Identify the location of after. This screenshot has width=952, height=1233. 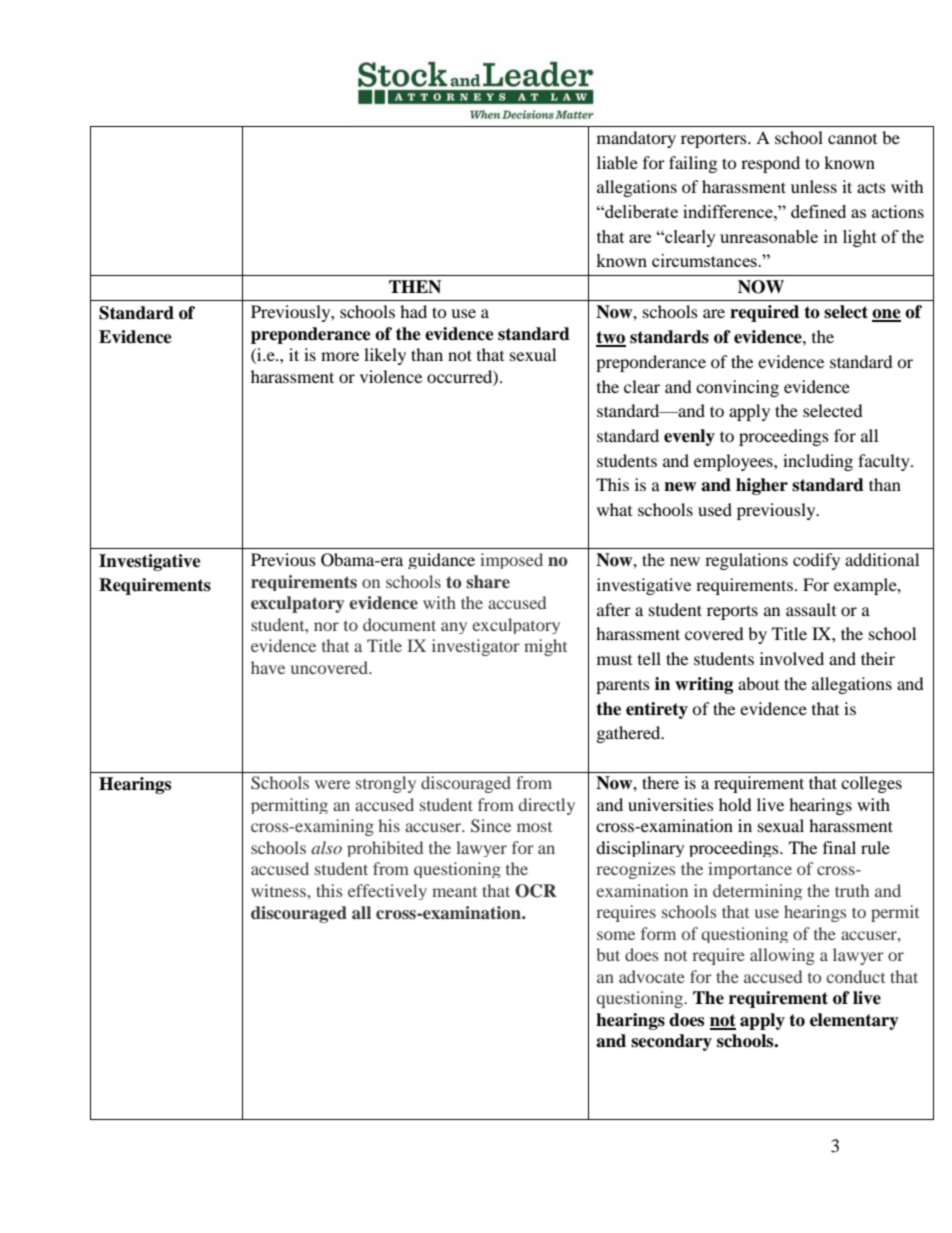
(614, 609).
